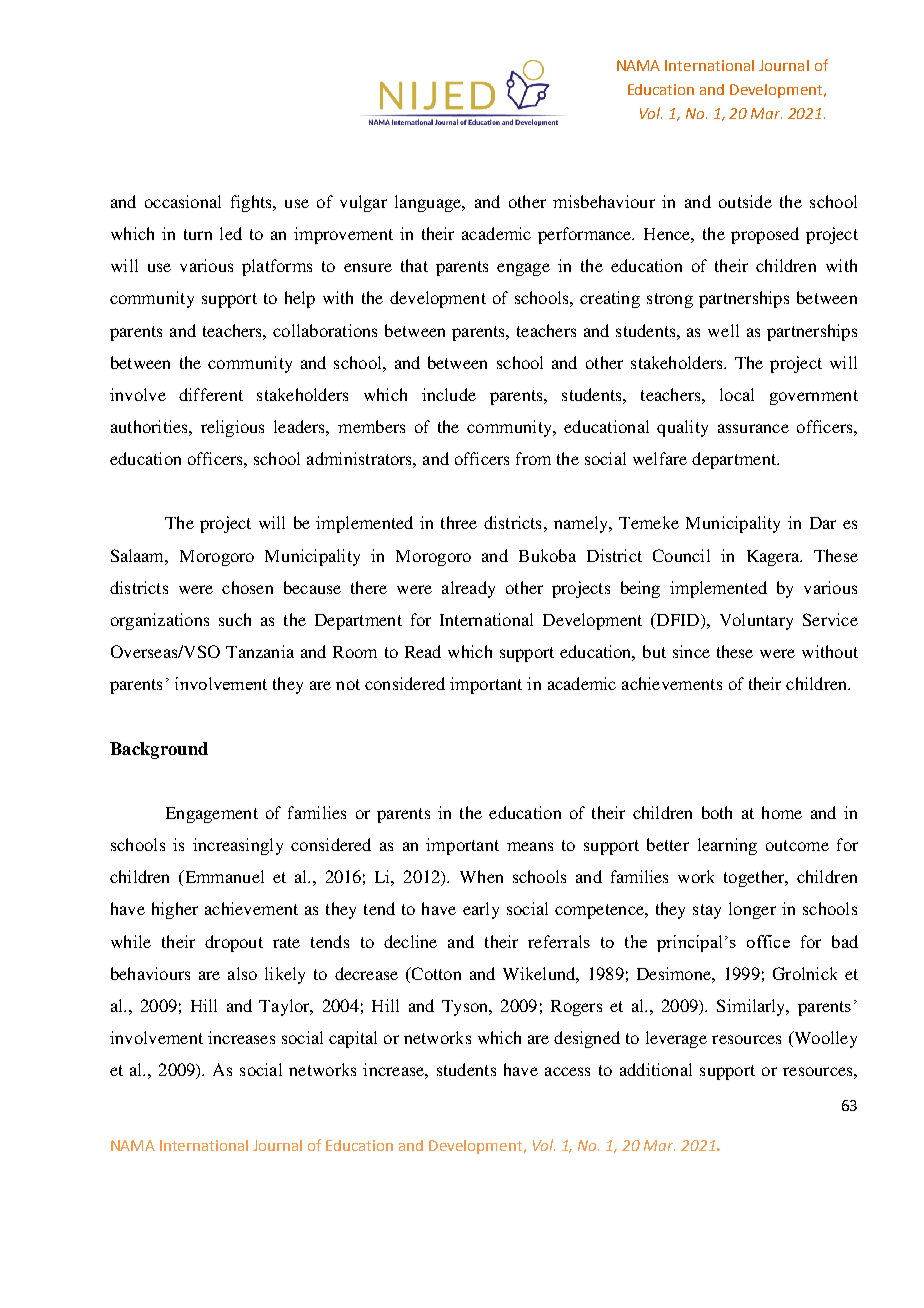 The width and height of the document is (924, 1308). What do you see at coordinates (231, 233) in the document?
I see `led` at bounding box center [231, 233].
